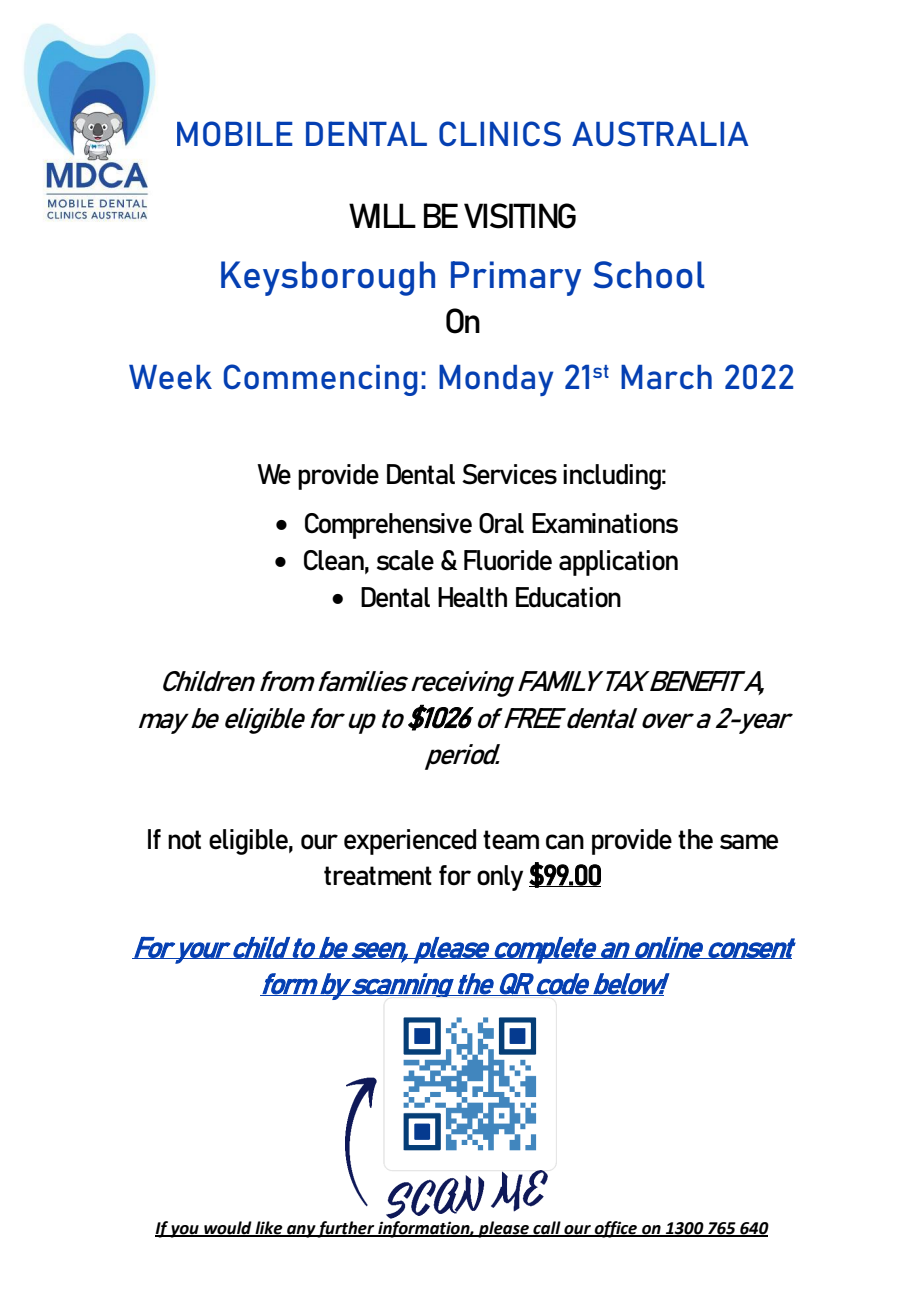 The width and height of the image is (924, 1308). Describe the element at coordinates (235, 133) in the image. I see `MOBILE` at that location.
